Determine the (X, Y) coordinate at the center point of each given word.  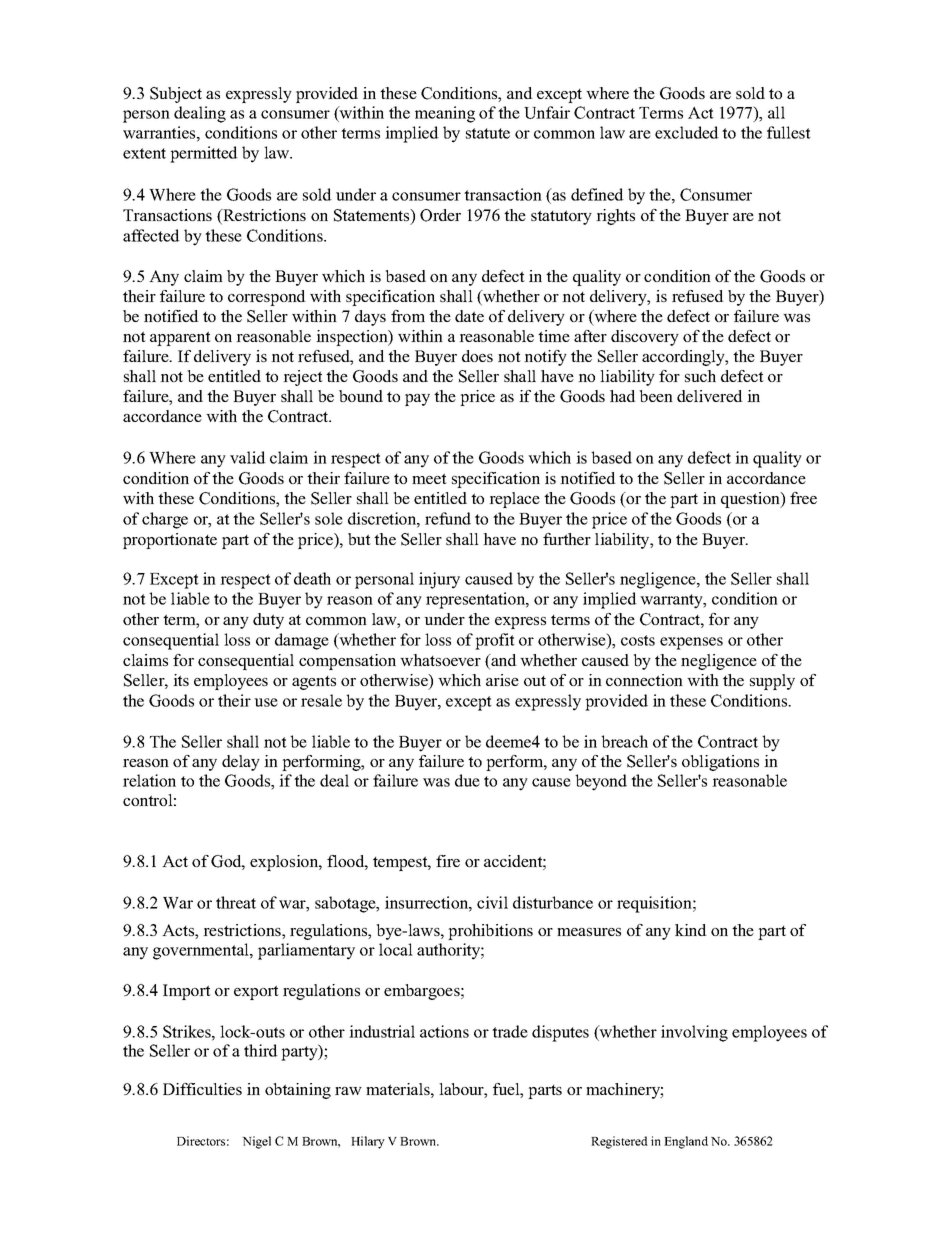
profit (495, 641)
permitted (204, 154)
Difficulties (202, 1089)
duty (268, 621)
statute (488, 133)
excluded (687, 132)
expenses (691, 643)
